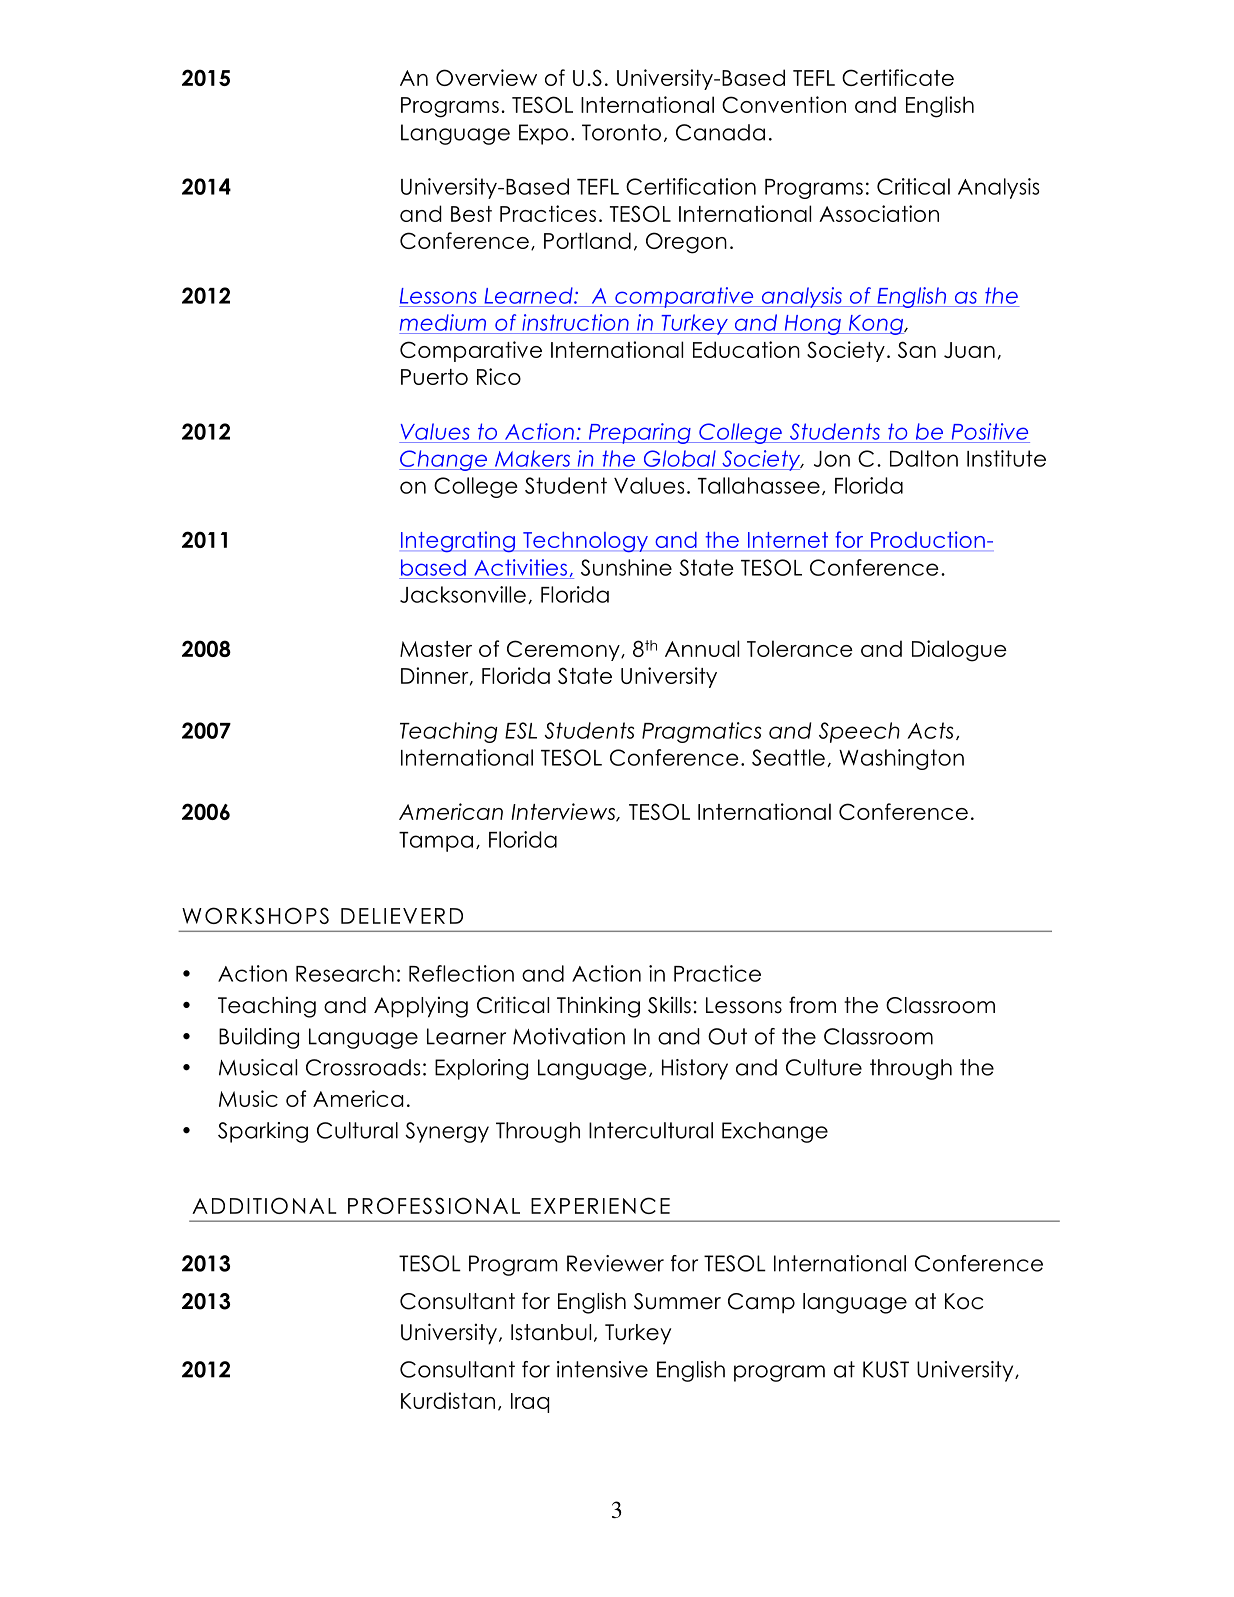 This screenshot has height=1597, width=1234. Describe the element at coordinates (436, 842) in the screenshot. I see `Tampa` at that location.
